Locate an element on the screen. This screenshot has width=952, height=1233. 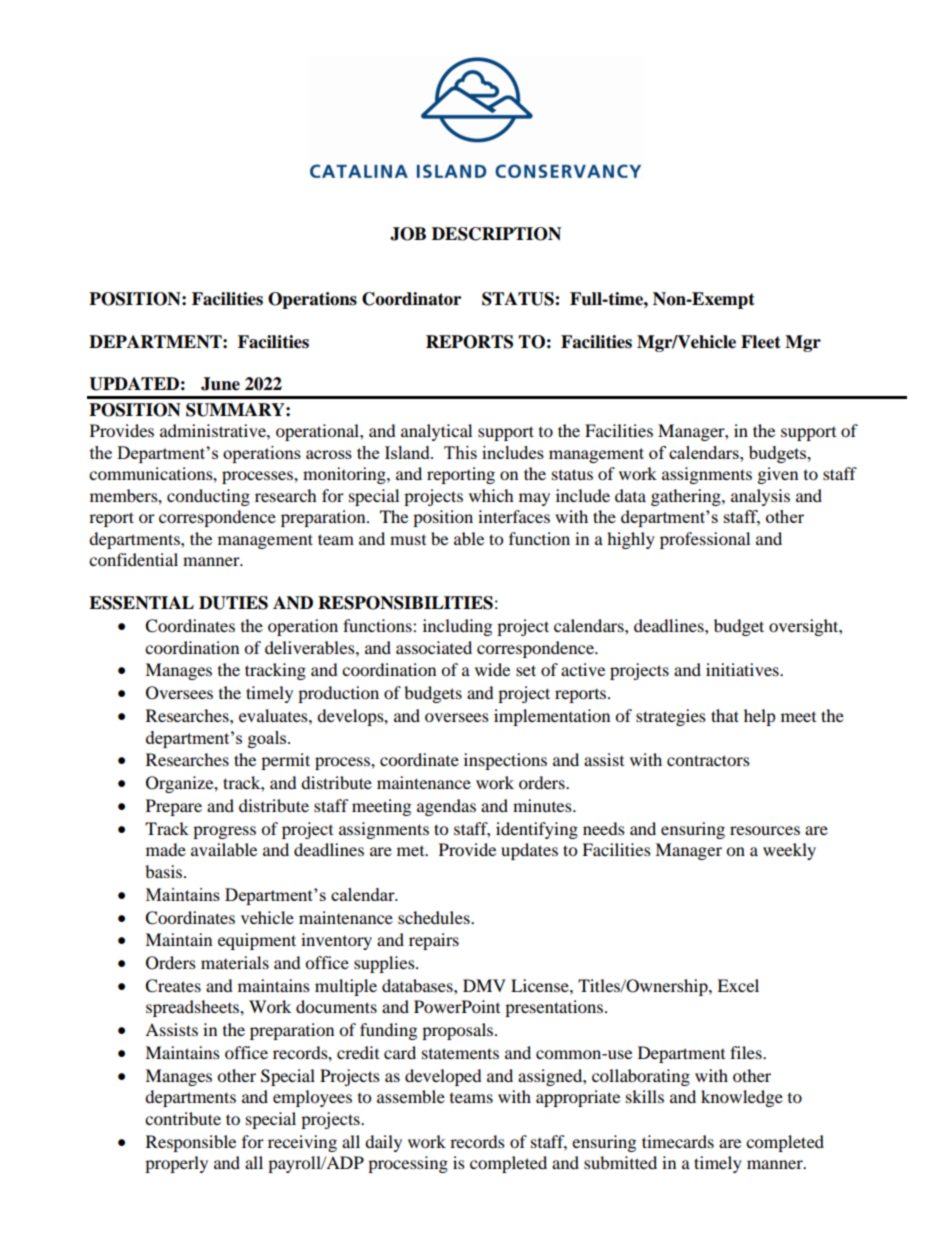
schedules is located at coordinates (435, 917).
